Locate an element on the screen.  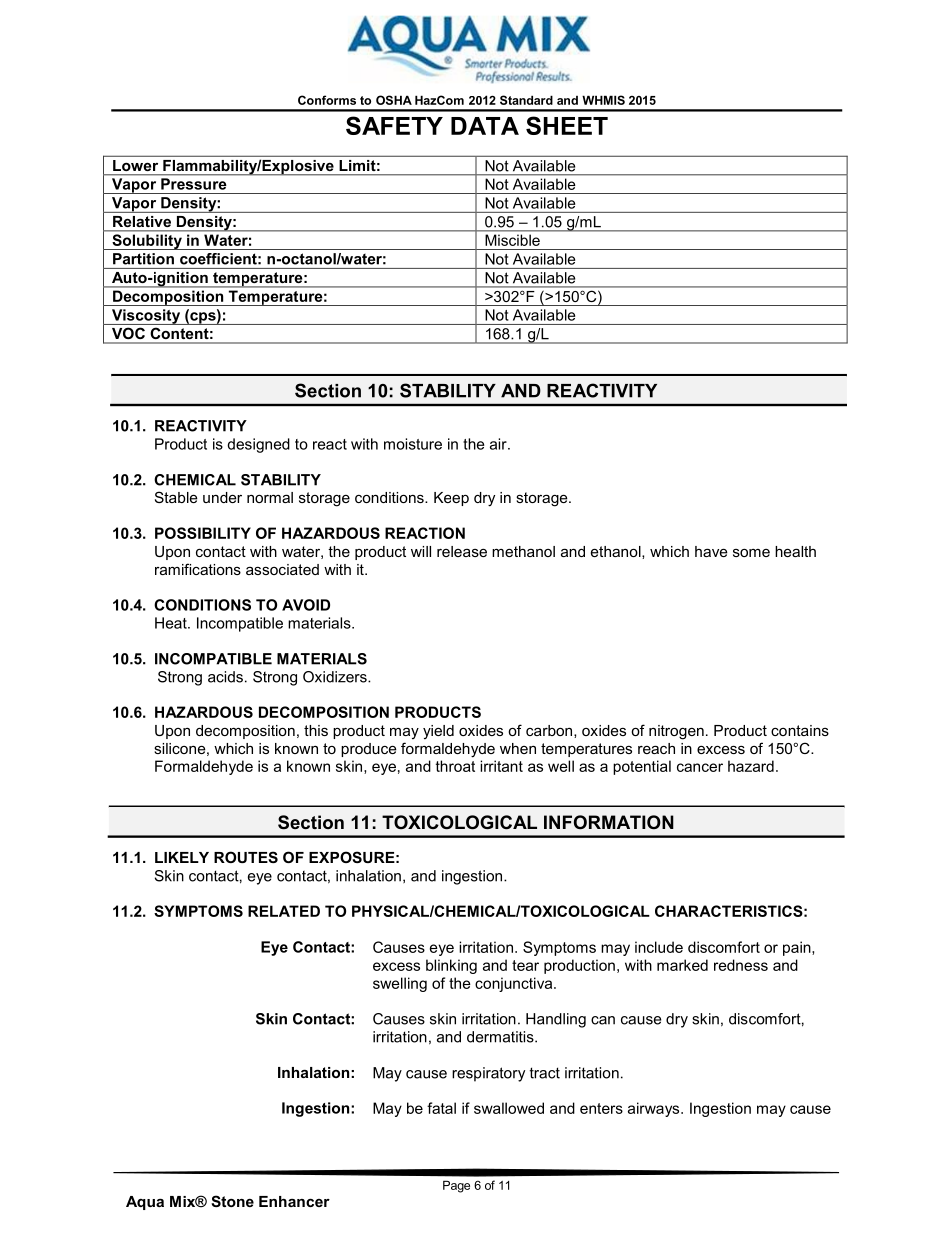
Stone is located at coordinates (232, 1201).
